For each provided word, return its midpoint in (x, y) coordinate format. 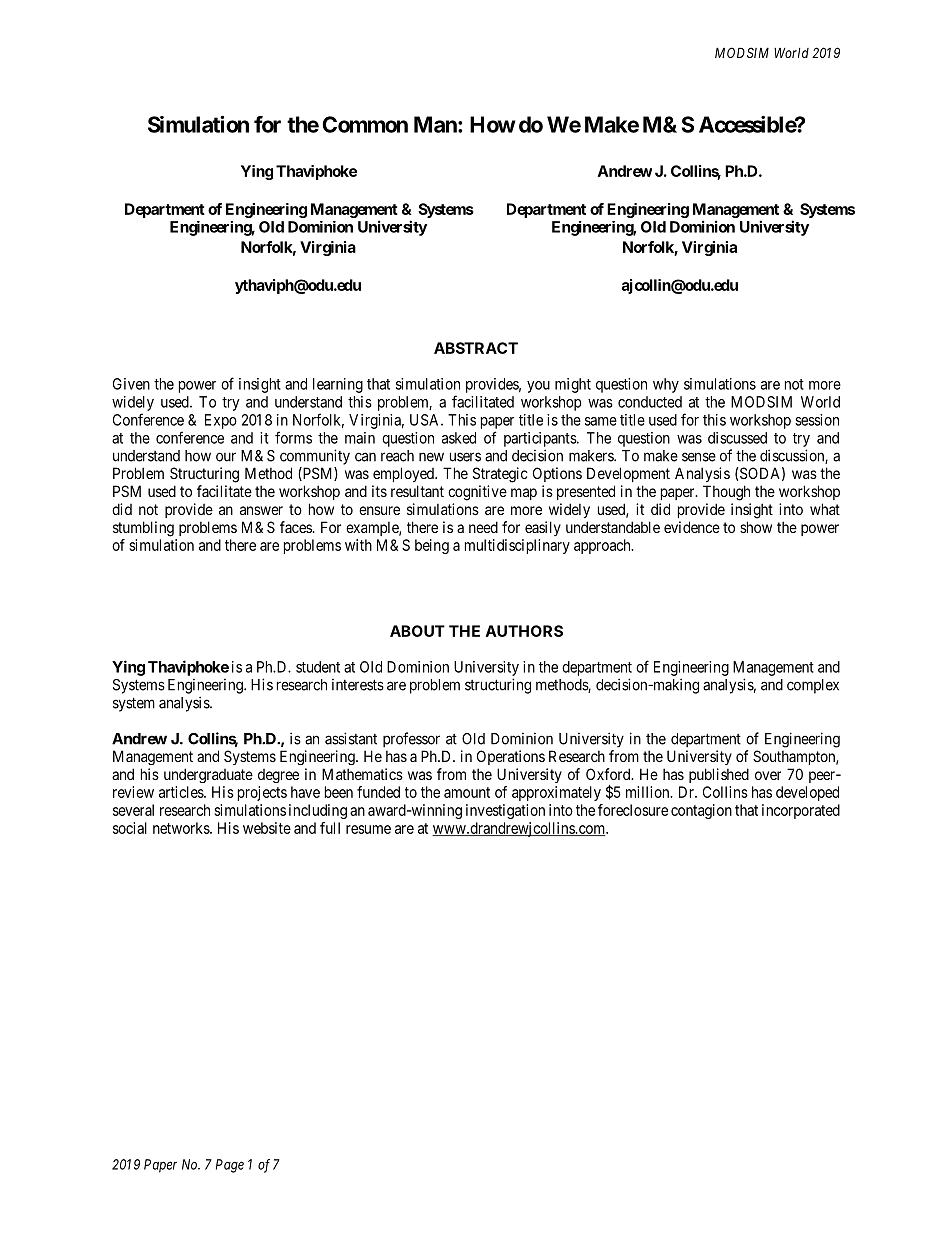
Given (131, 384)
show (756, 527)
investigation (505, 811)
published (719, 775)
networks (182, 828)
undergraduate (208, 775)
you (538, 387)
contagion (701, 811)
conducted (650, 402)
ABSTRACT (476, 348)
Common (365, 124)
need (483, 527)
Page (230, 1166)
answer (261, 510)
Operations (511, 757)
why (666, 385)
